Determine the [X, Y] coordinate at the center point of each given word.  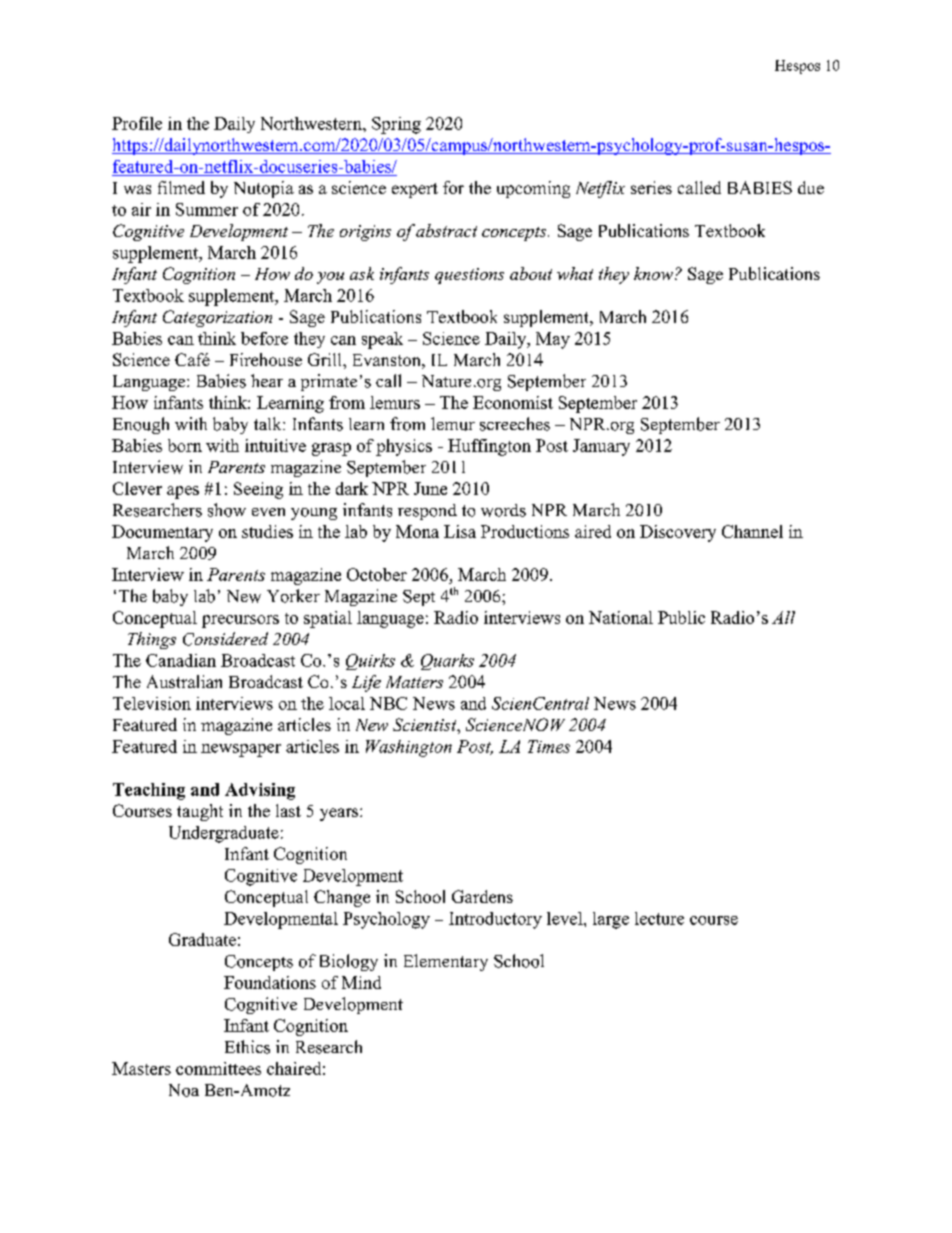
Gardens [482, 896]
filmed [181, 187]
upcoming [533, 189]
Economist [513, 402]
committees [218, 1068]
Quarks [447, 662]
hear [267, 380]
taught [200, 812]
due [811, 187]
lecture [659, 918]
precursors [240, 621]
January [601, 447]
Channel [752, 531]
